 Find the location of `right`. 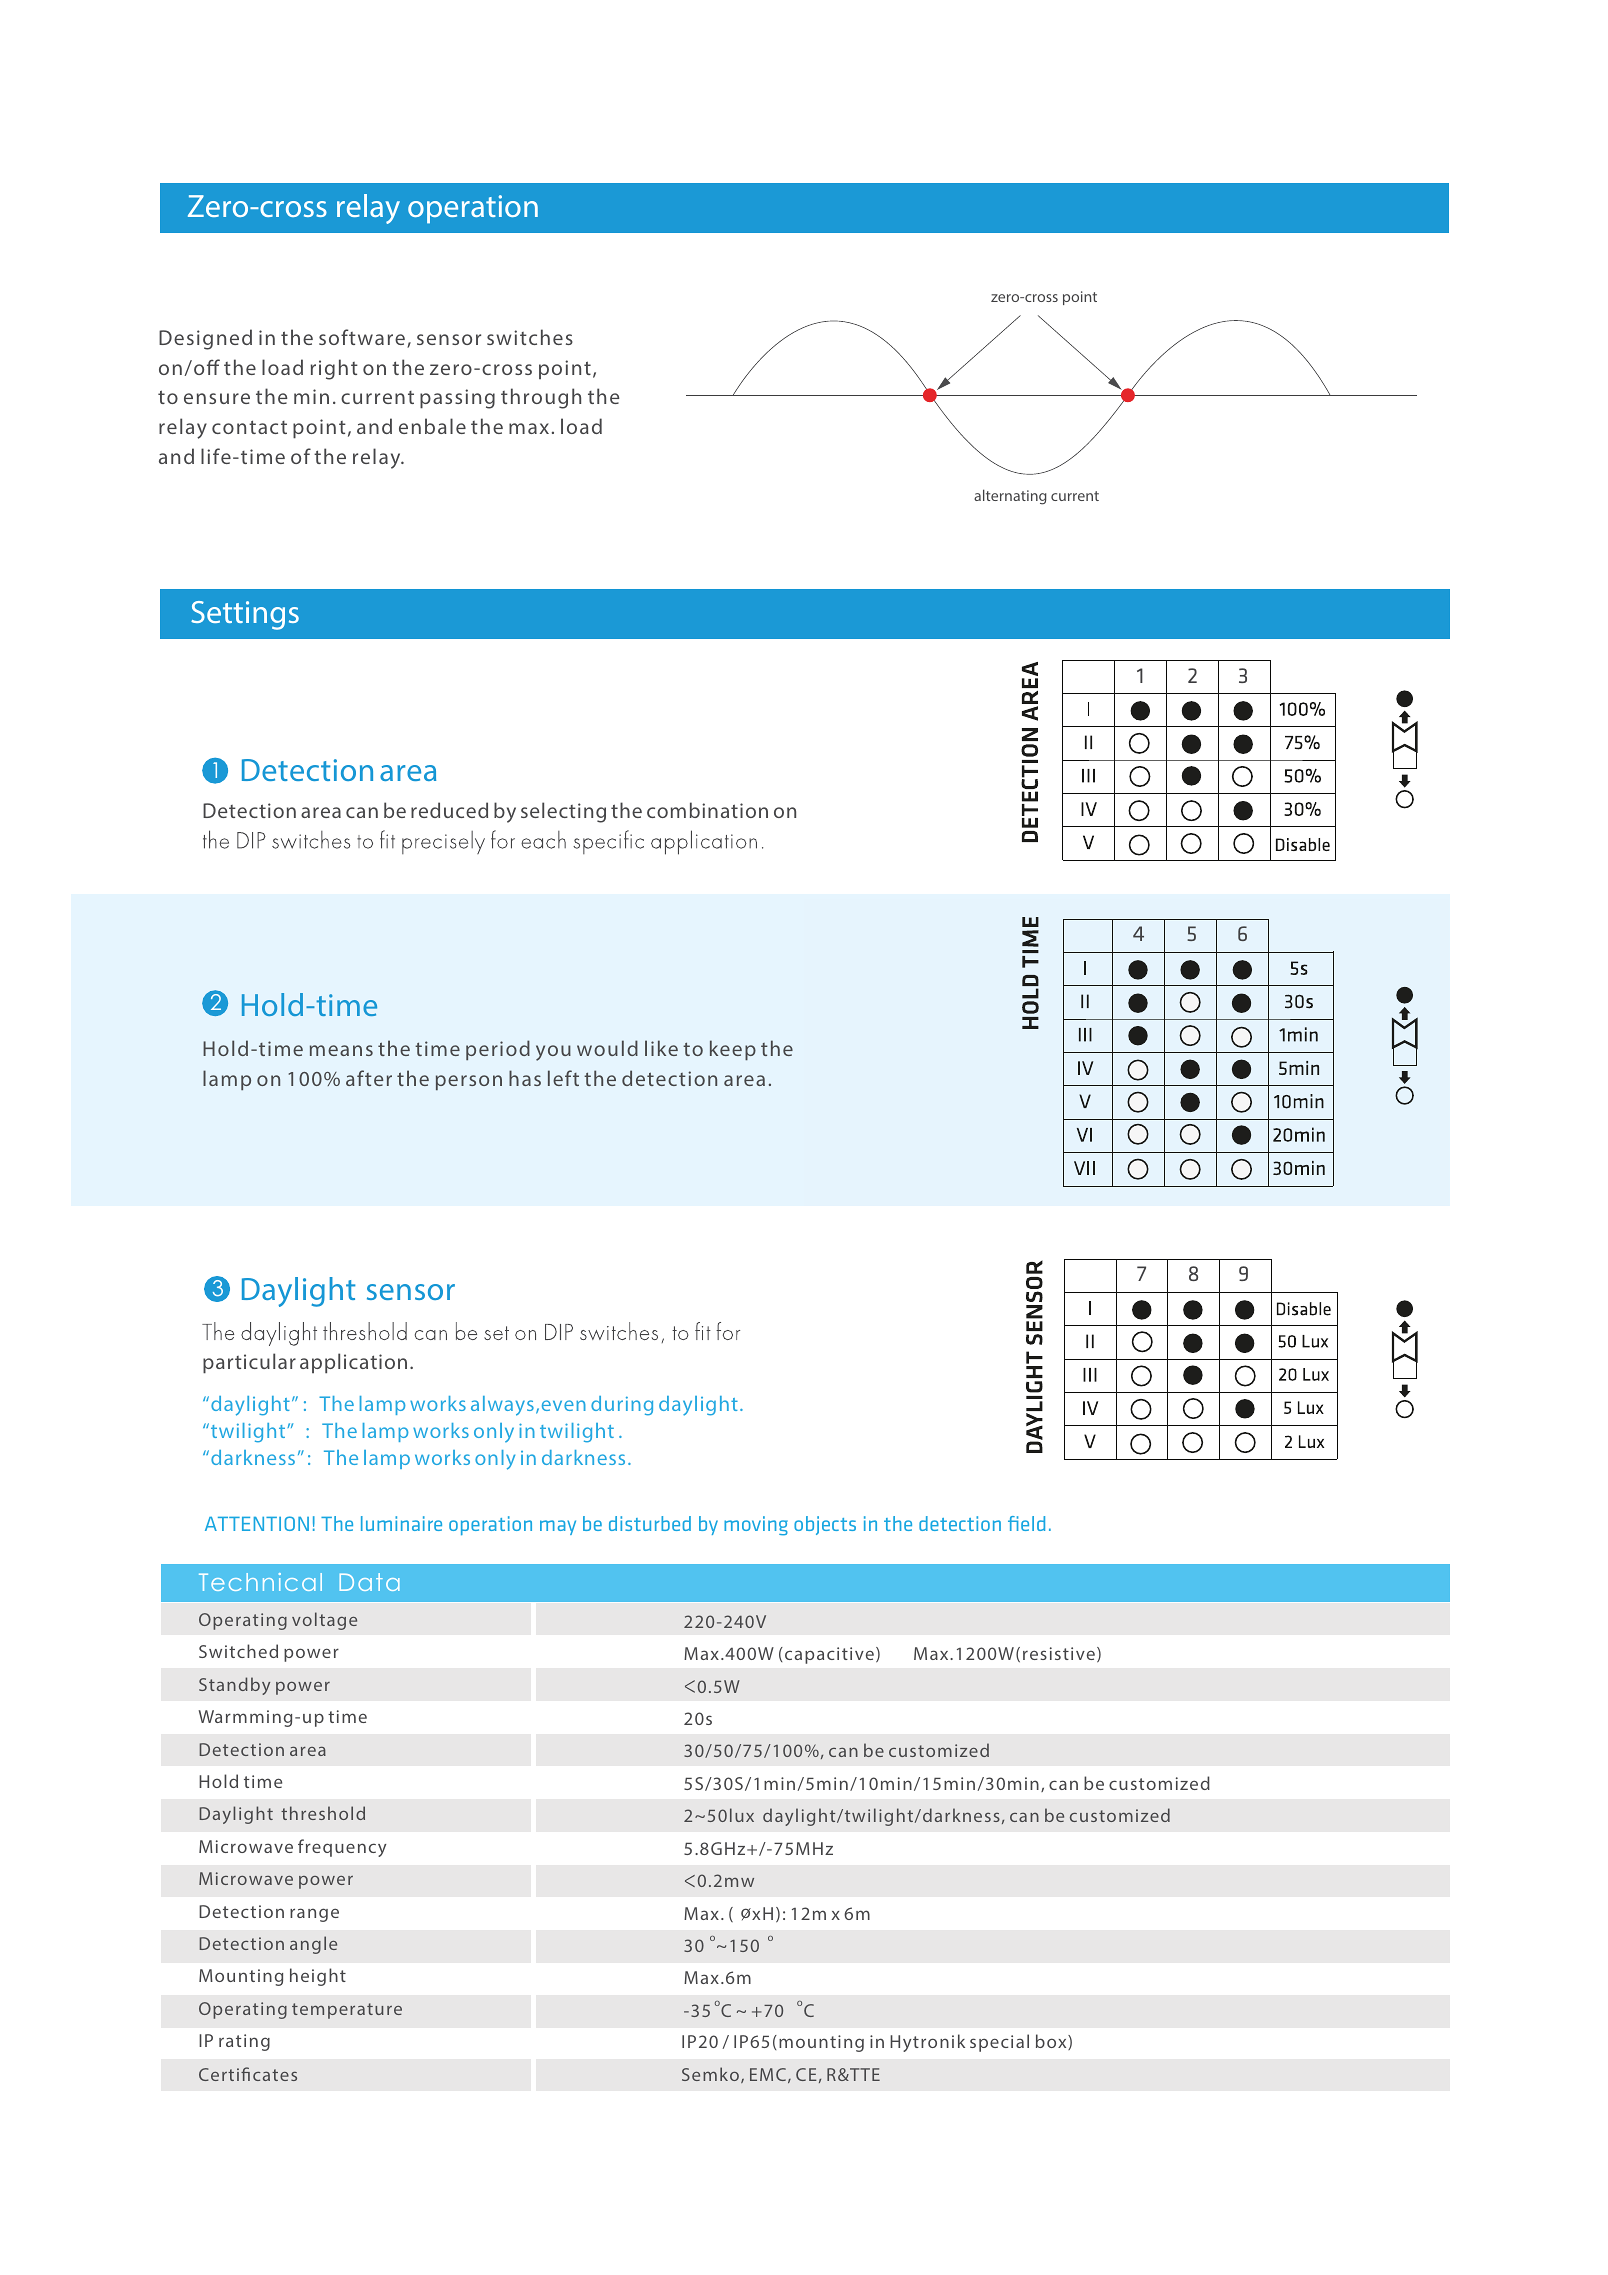

right is located at coordinates (334, 369).
